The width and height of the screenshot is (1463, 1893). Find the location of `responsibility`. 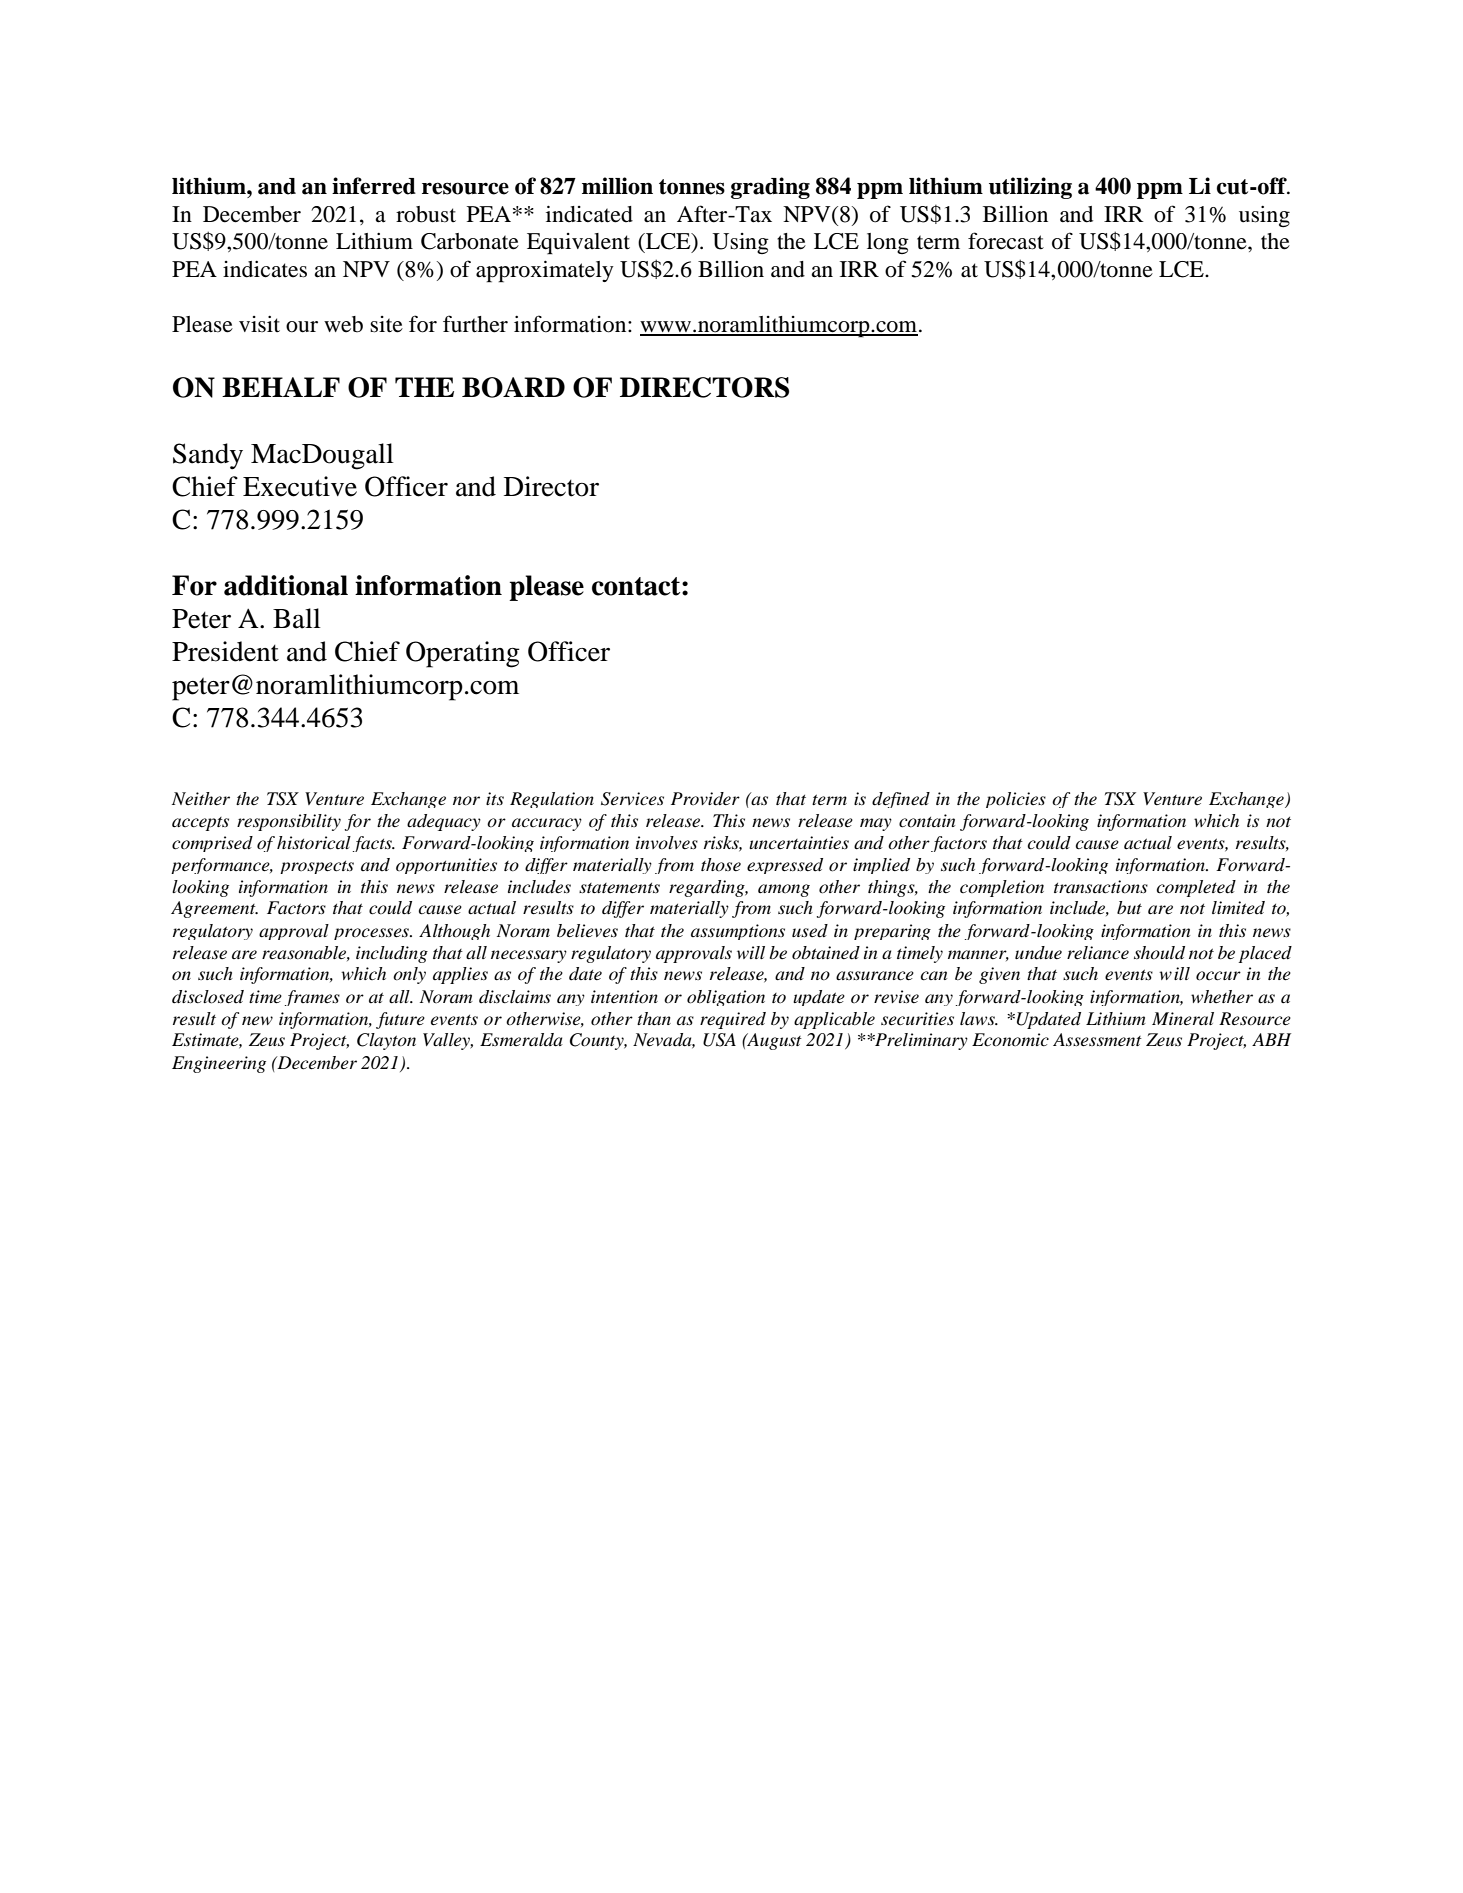

responsibility is located at coordinates (289, 822).
